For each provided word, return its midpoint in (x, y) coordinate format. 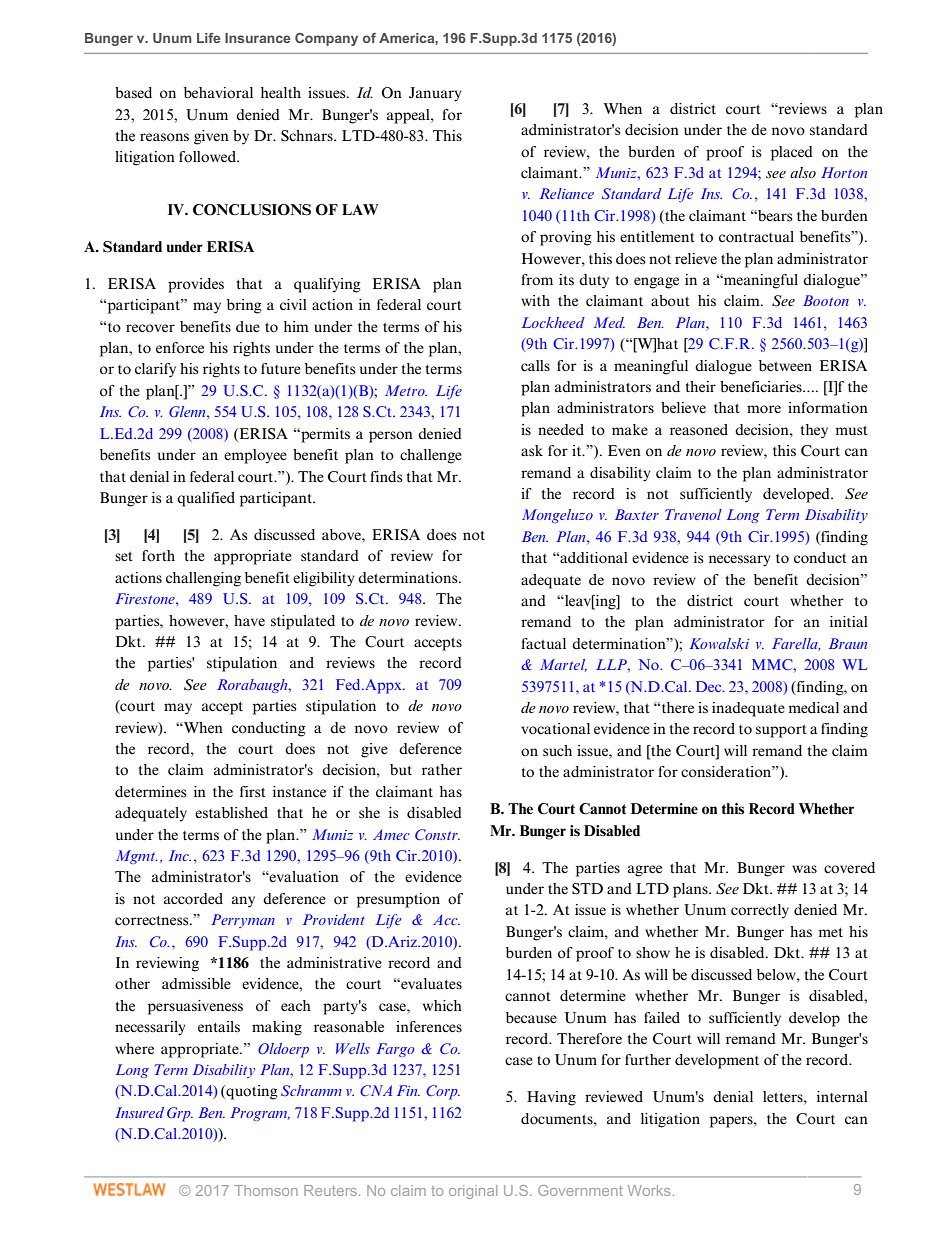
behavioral (218, 93)
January (435, 94)
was (804, 869)
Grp (180, 1114)
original (473, 1192)
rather (442, 770)
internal (842, 1096)
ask (532, 450)
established (231, 813)
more (764, 409)
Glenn (188, 411)
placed (792, 153)
